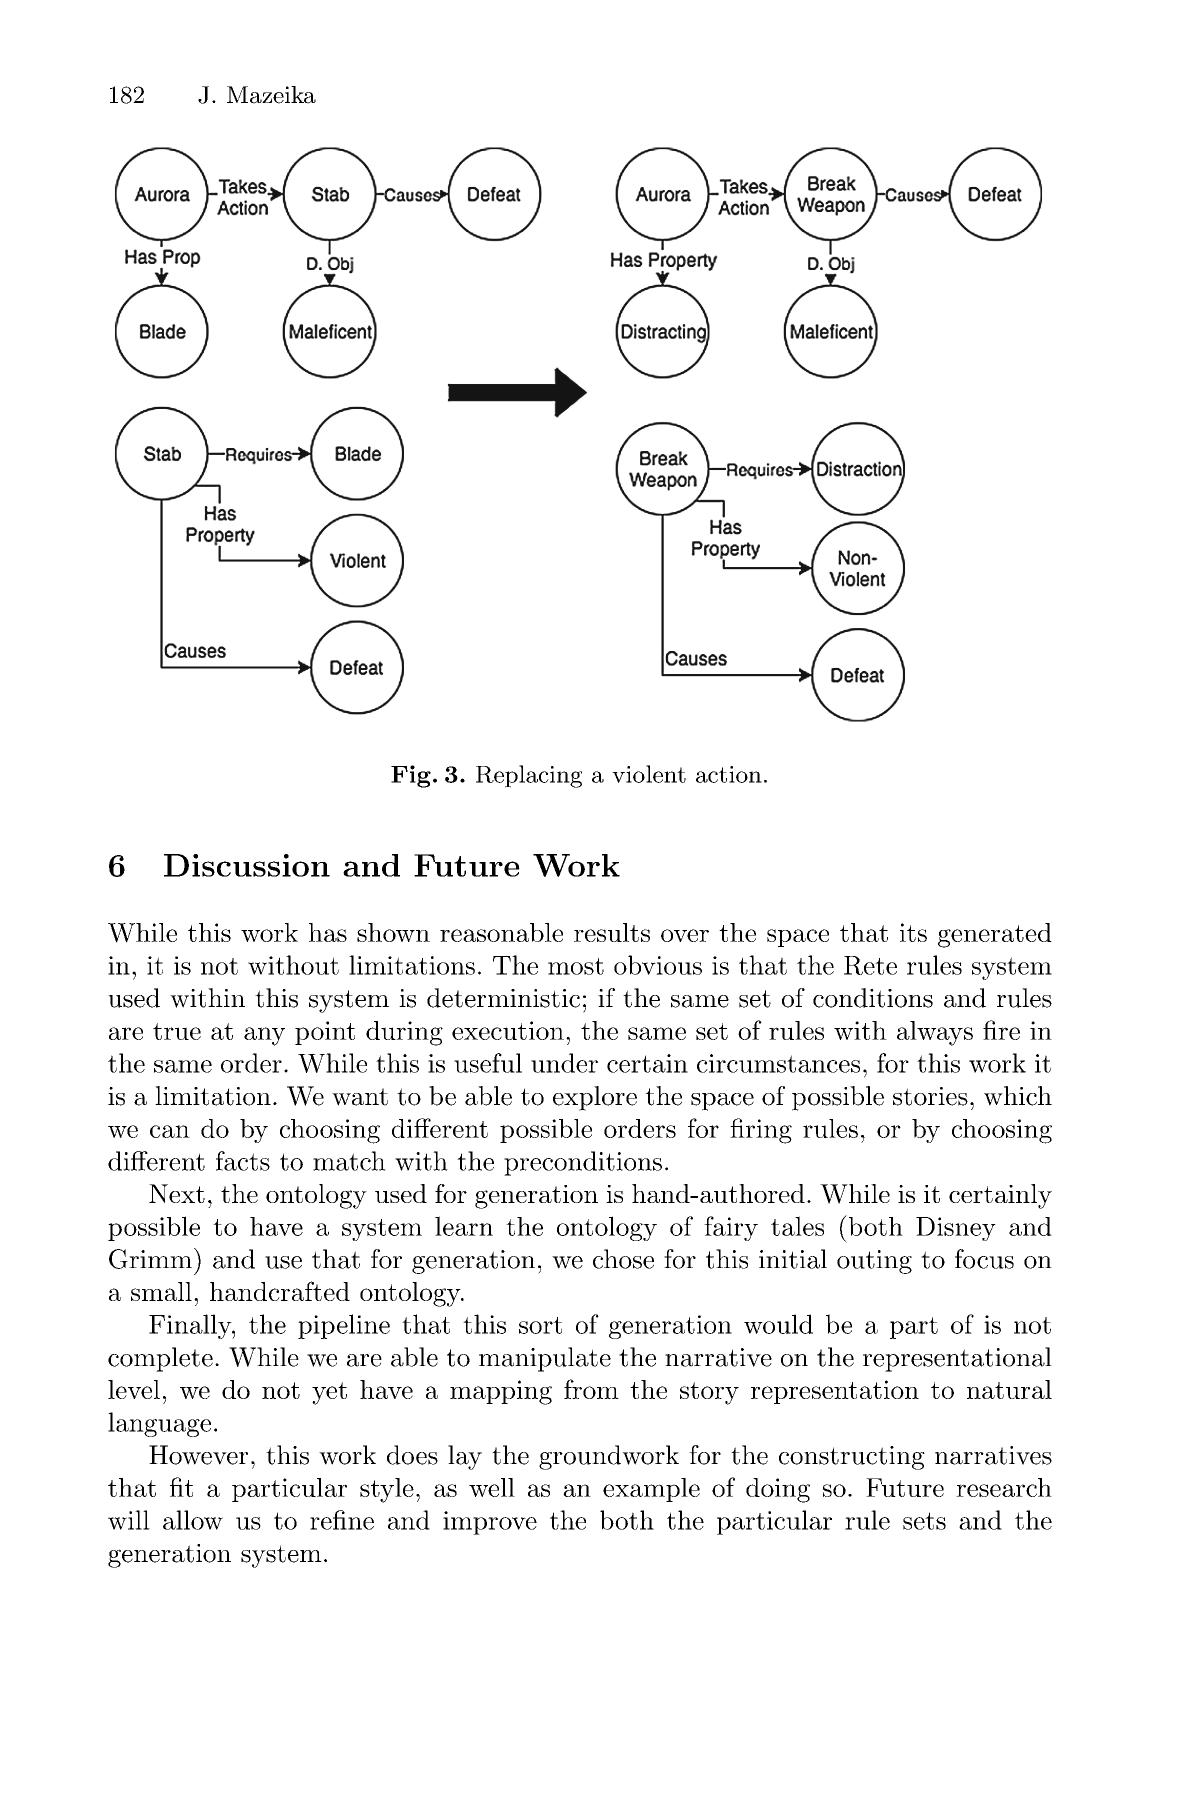 This page has width=1200, height=1819. Describe the element at coordinates (243, 1161) in the page. I see `facts` at that location.
